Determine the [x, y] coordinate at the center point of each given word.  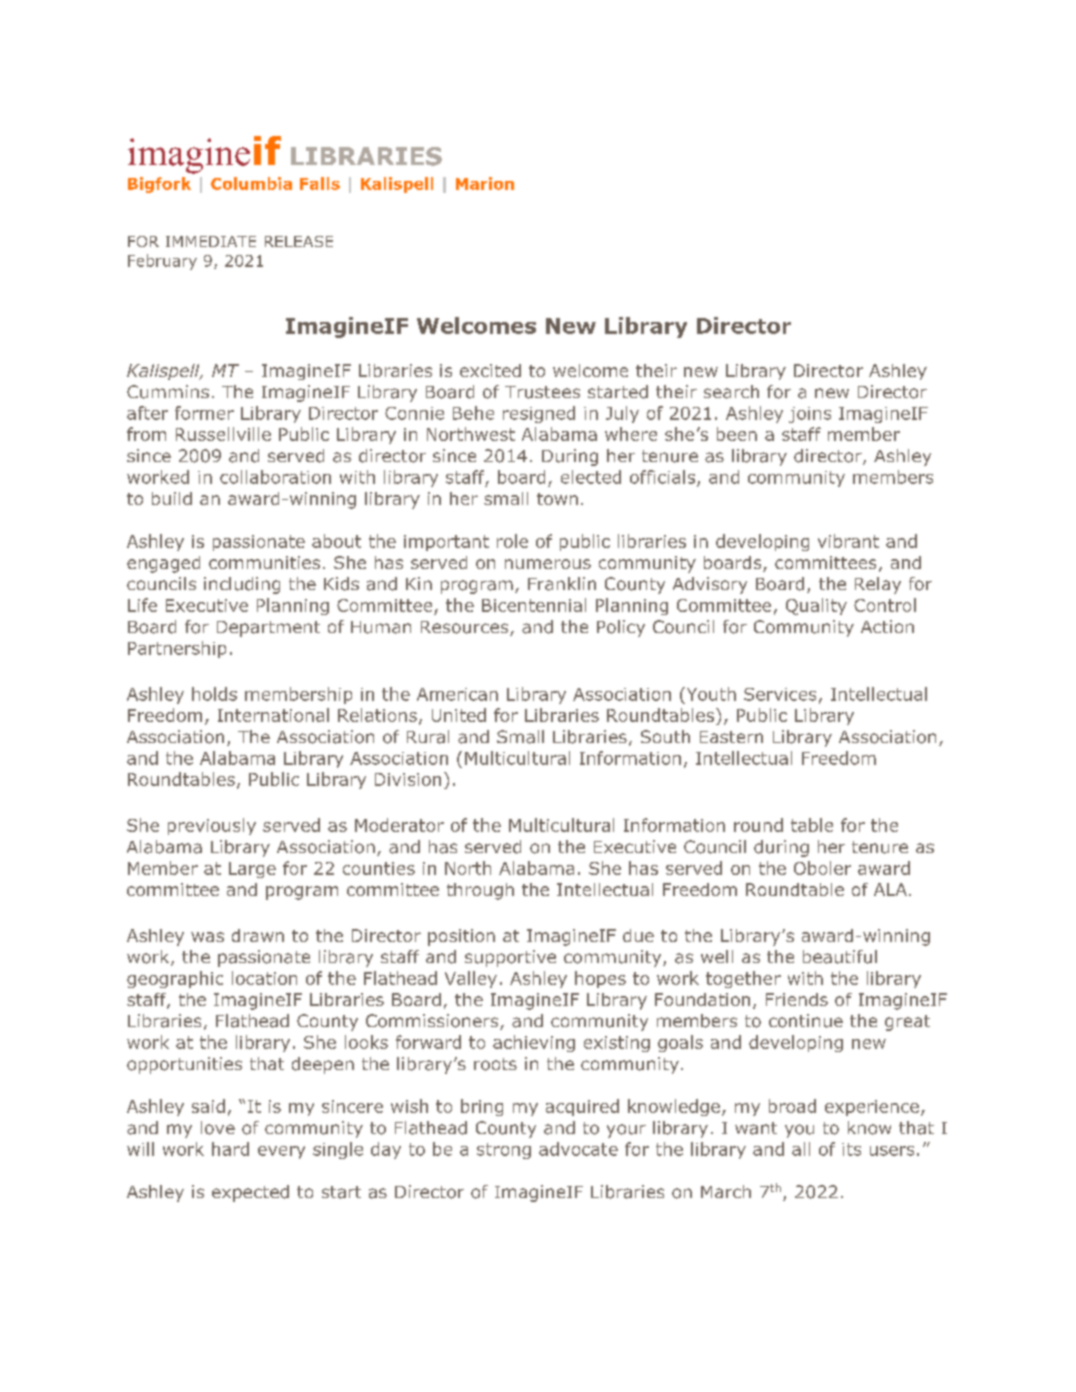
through [480, 891]
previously [212, 826]
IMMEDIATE [211, 241]
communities [264, 562]
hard [230, 1149]
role [512, 541]
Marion [485, 183]
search [731, 392]
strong [504, 1151]
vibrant [848, 541]
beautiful [840, 957]
